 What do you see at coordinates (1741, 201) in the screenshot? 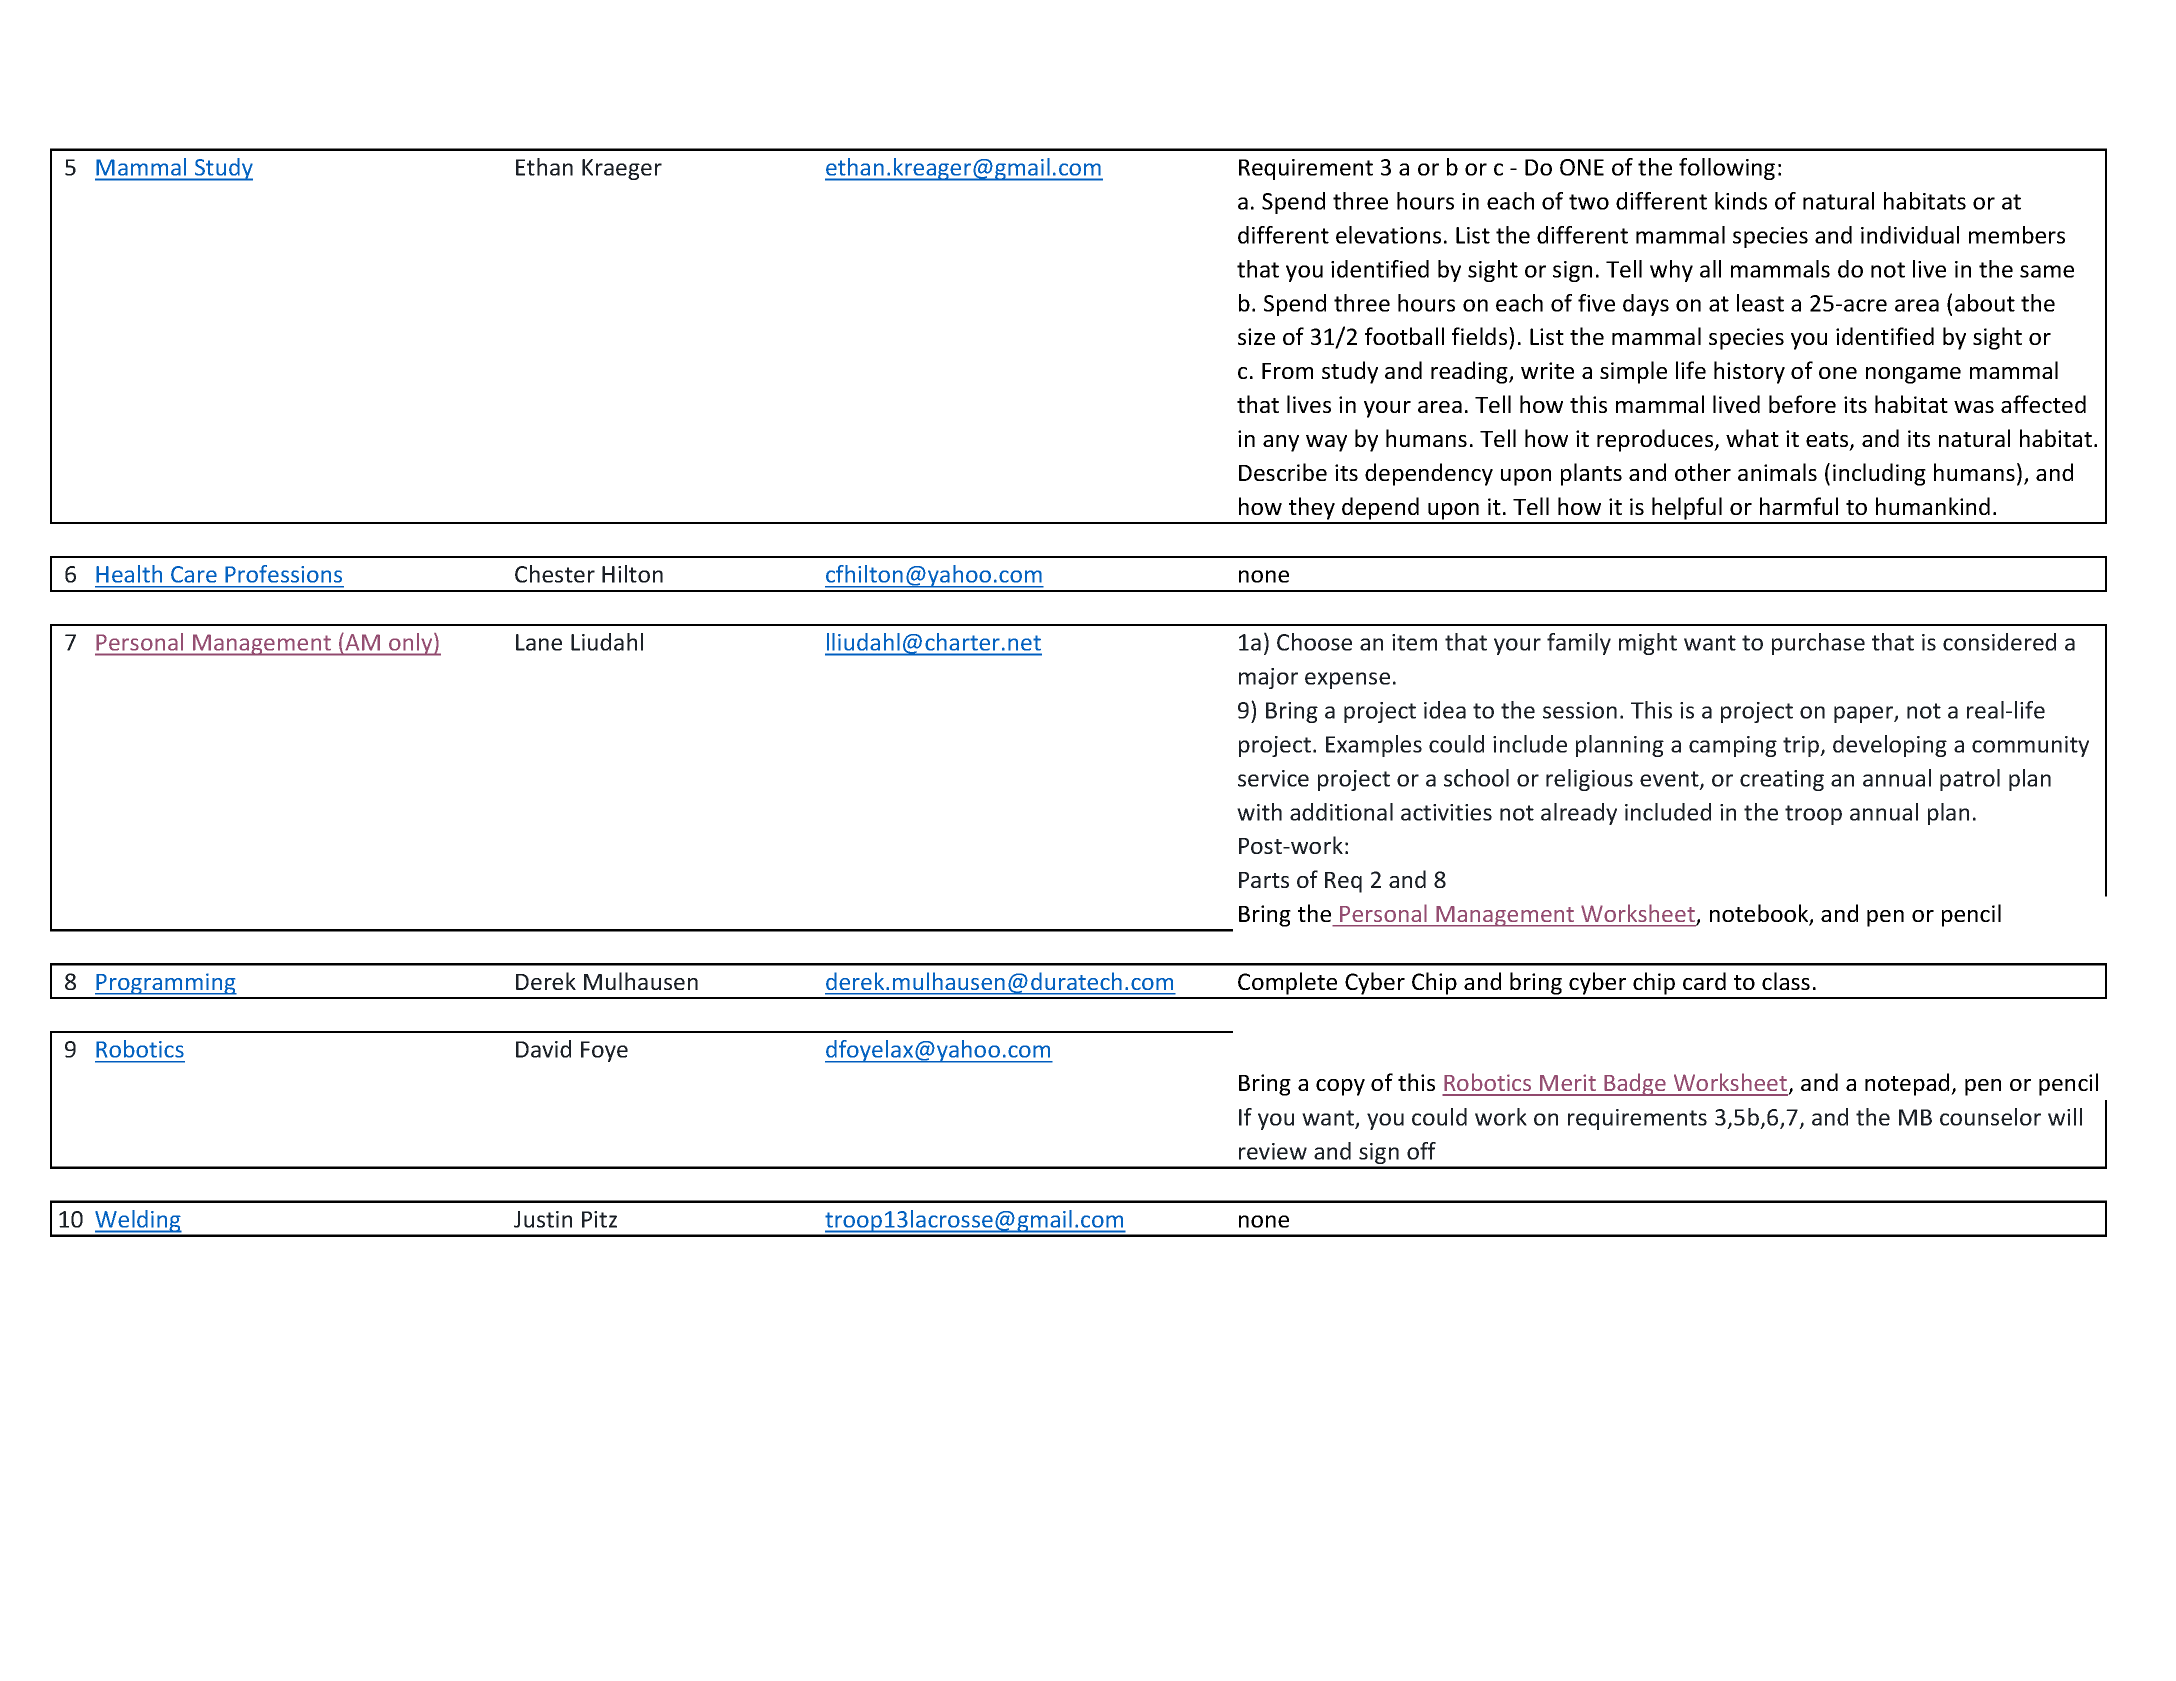
I see `kinds` at bounding box center [1741, 201].
